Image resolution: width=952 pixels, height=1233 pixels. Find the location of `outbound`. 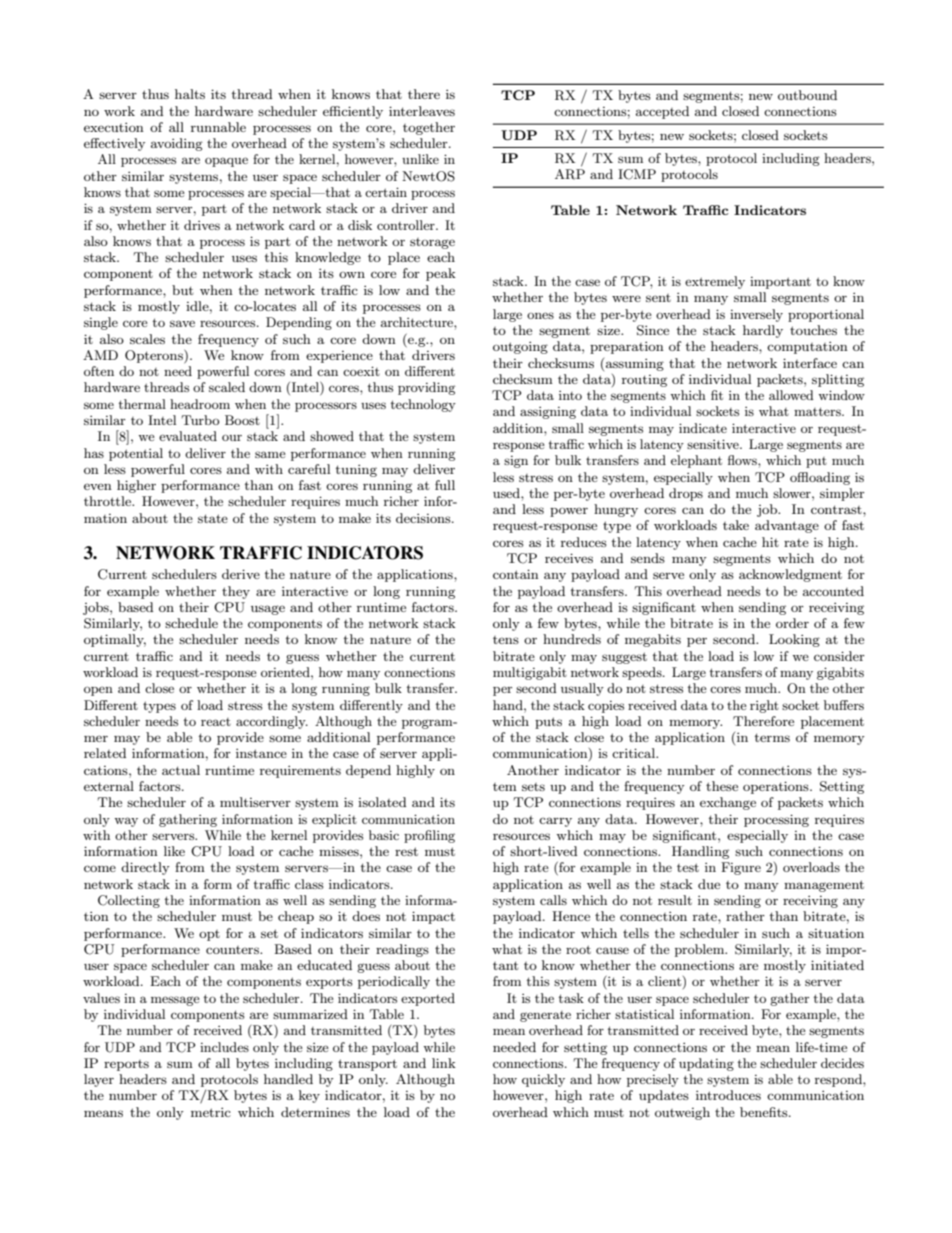

outbound is located at coordinates (807, 95).
